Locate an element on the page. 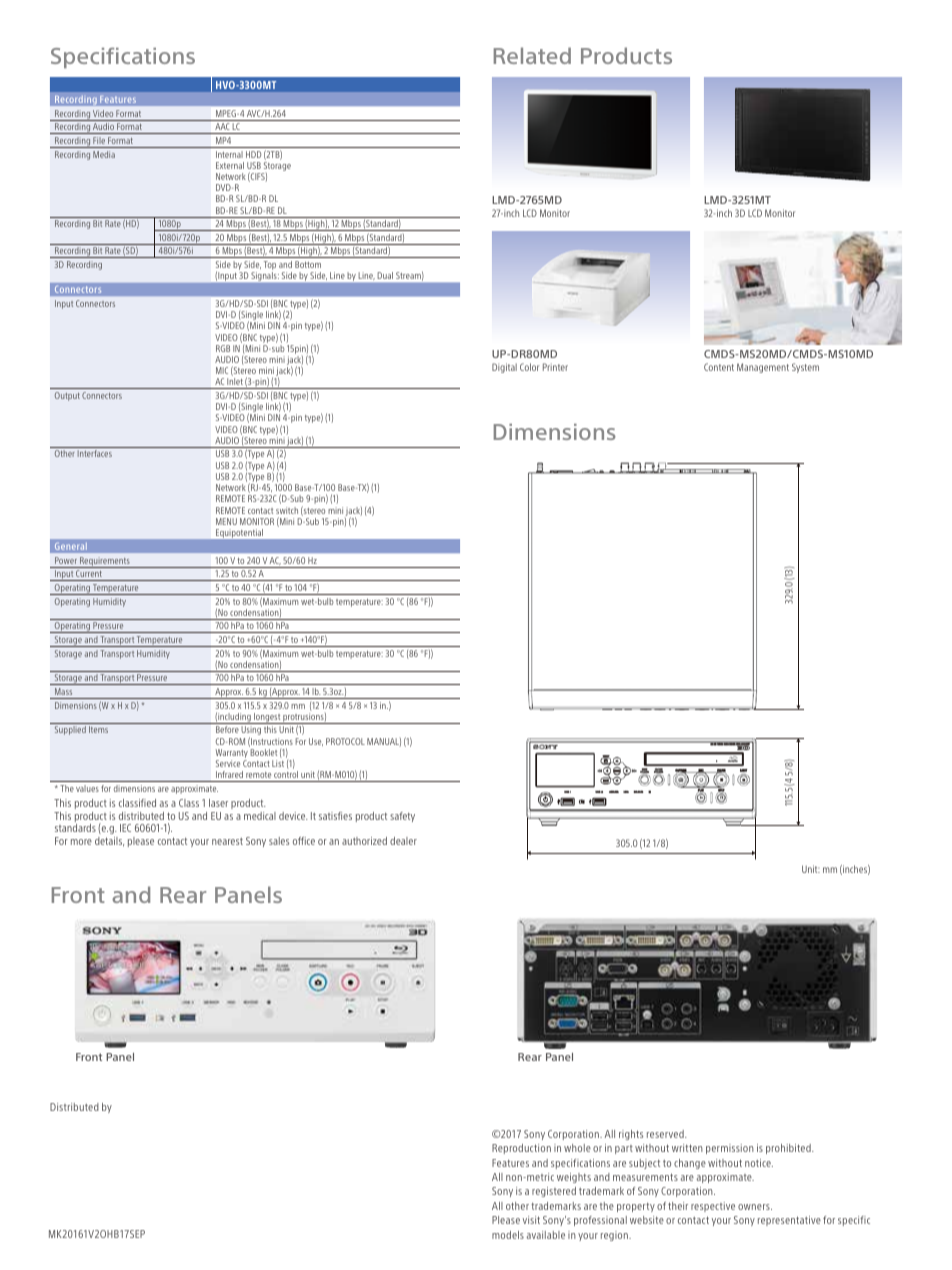 Image resolution: width=952 pixels, height=1270 pixels. Management is located at coordinates (763, 368).
